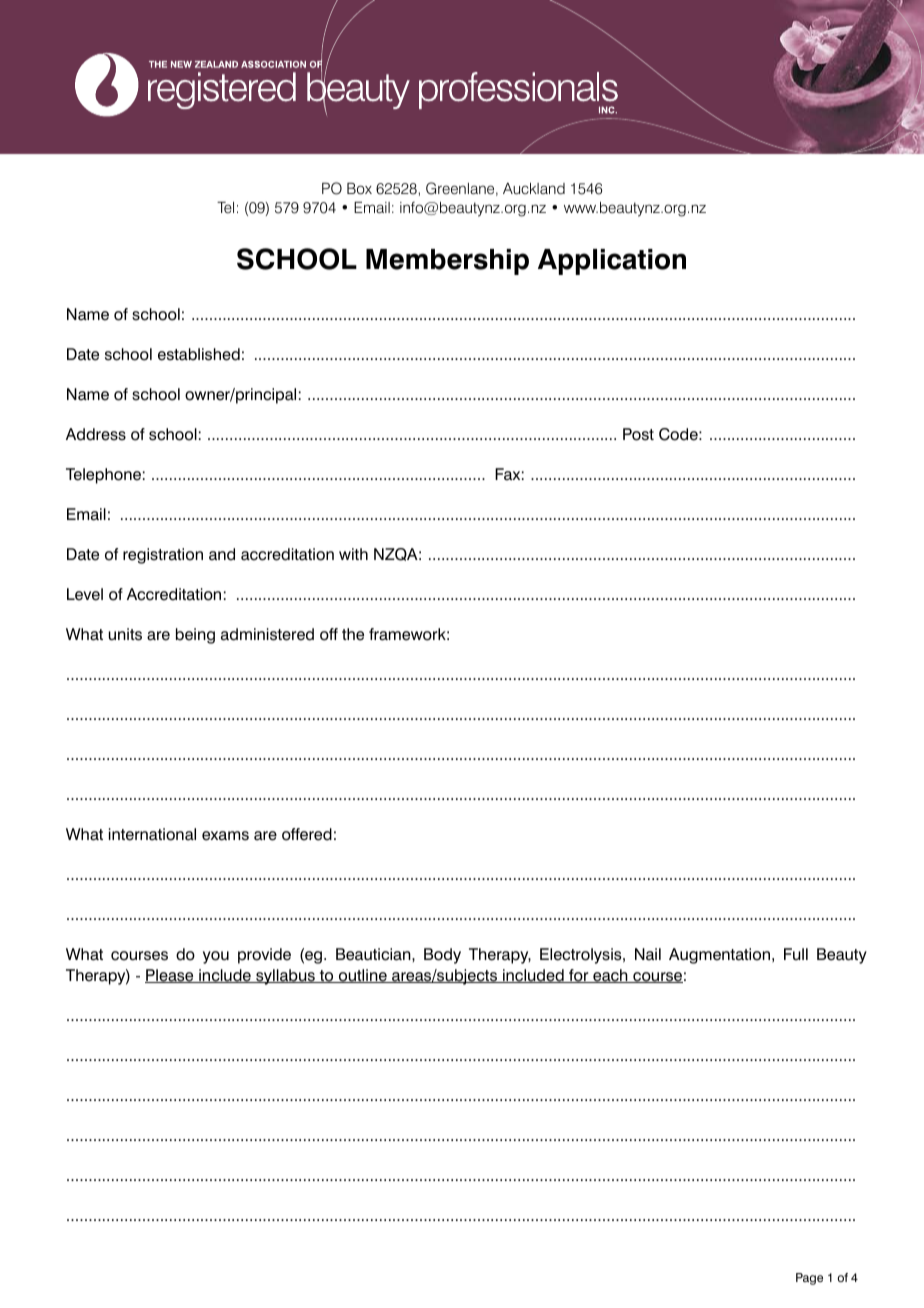 The width and height of the screenshot is (924, 1308). Describe the element at coordinates (534, 189) in the screenshot. I see `Auckland` at that location.
